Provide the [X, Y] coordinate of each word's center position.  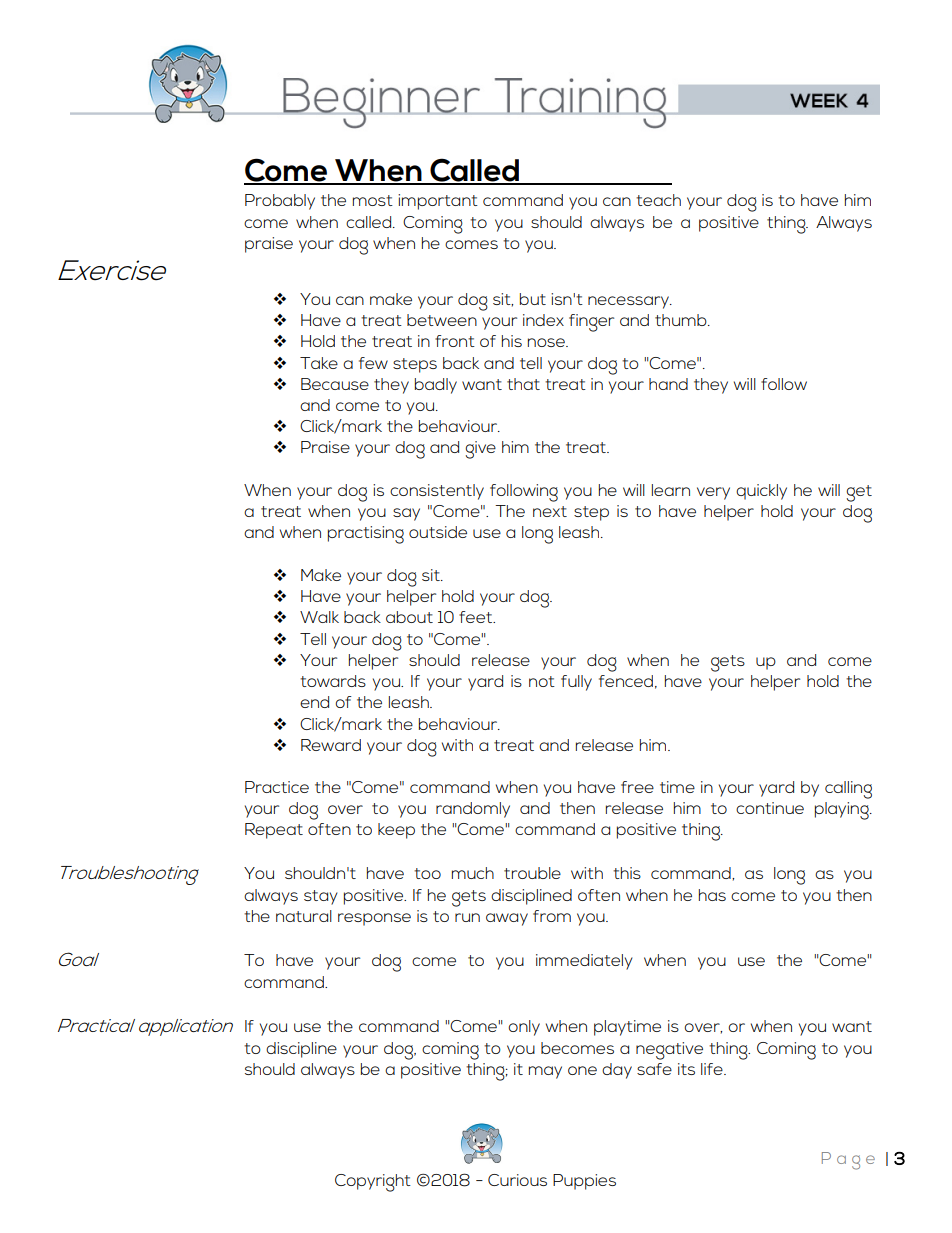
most [373, 200]
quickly [761, 492]
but [533, 299]
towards [333, 681]
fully [576, 683]
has [712, 895]
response [374, 919]
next [550, 511]
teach [658, 200]
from [552, 916]
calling [848, 790]
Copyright [373, 1183]
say [406, 514]
